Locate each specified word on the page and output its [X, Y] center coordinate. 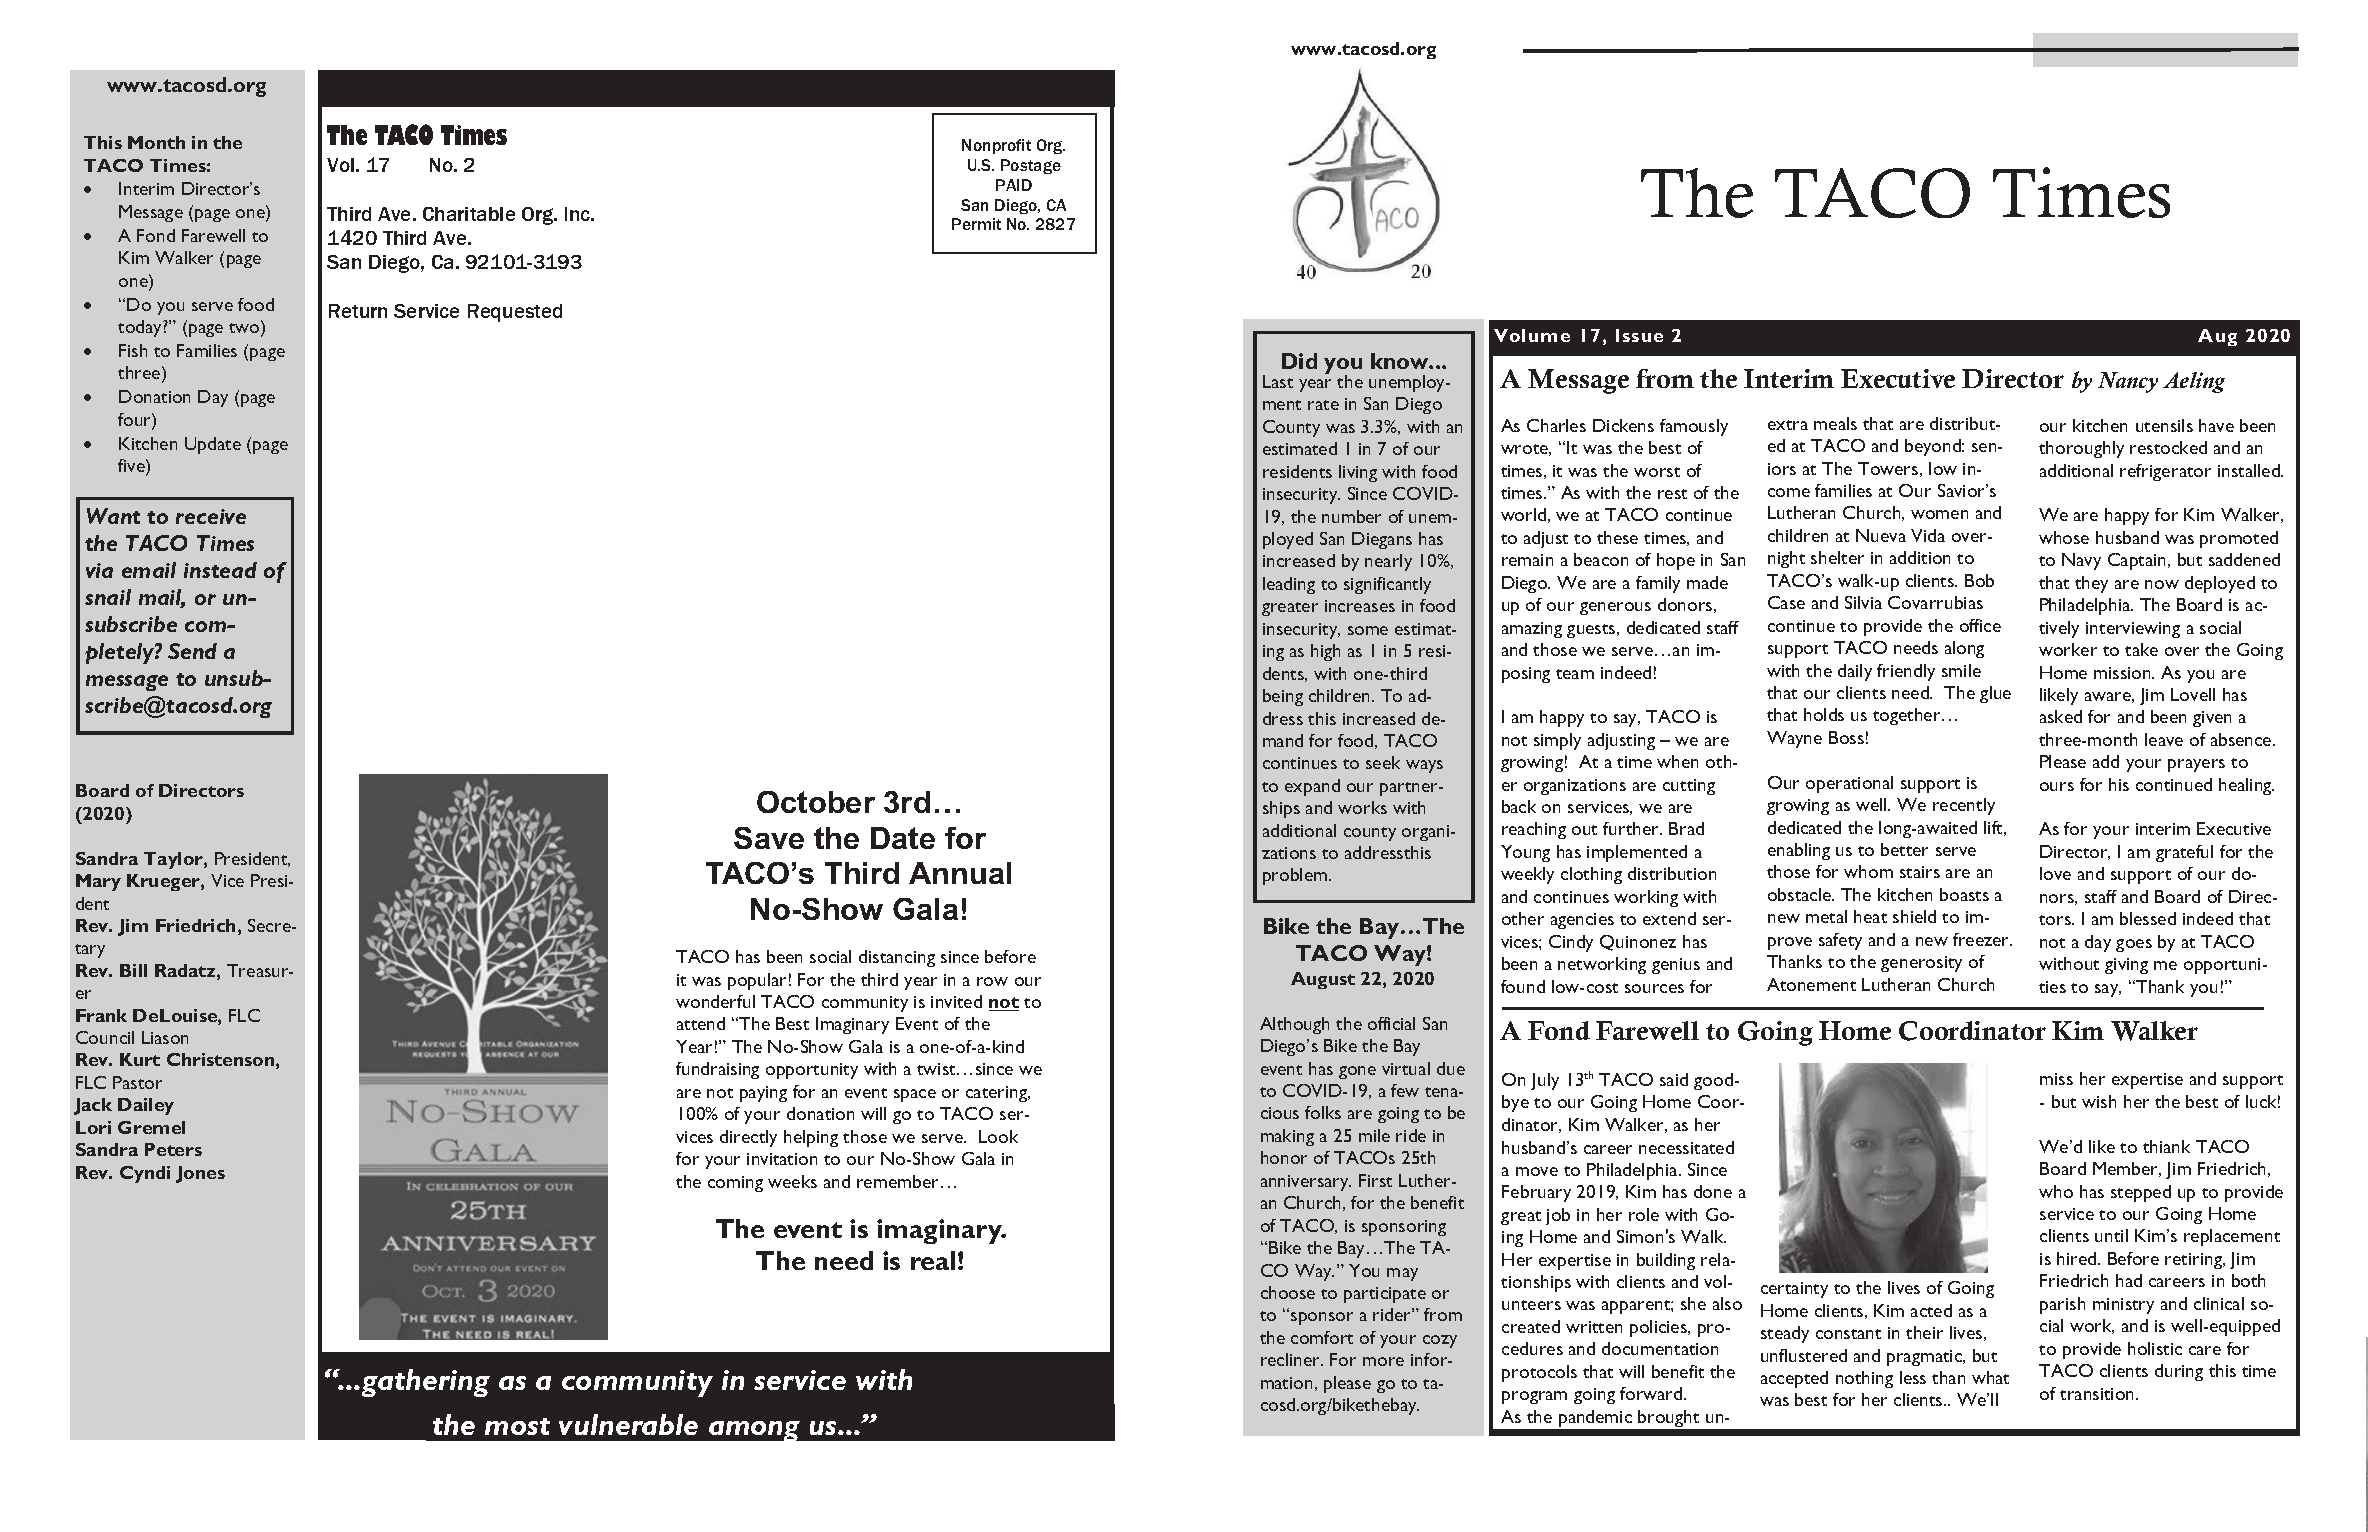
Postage [1031, 166]
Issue [1639, 335]
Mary [98, 882]
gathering [426, 1383]
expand [1312, 787]
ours [2057, 786]
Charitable [469, 214]
